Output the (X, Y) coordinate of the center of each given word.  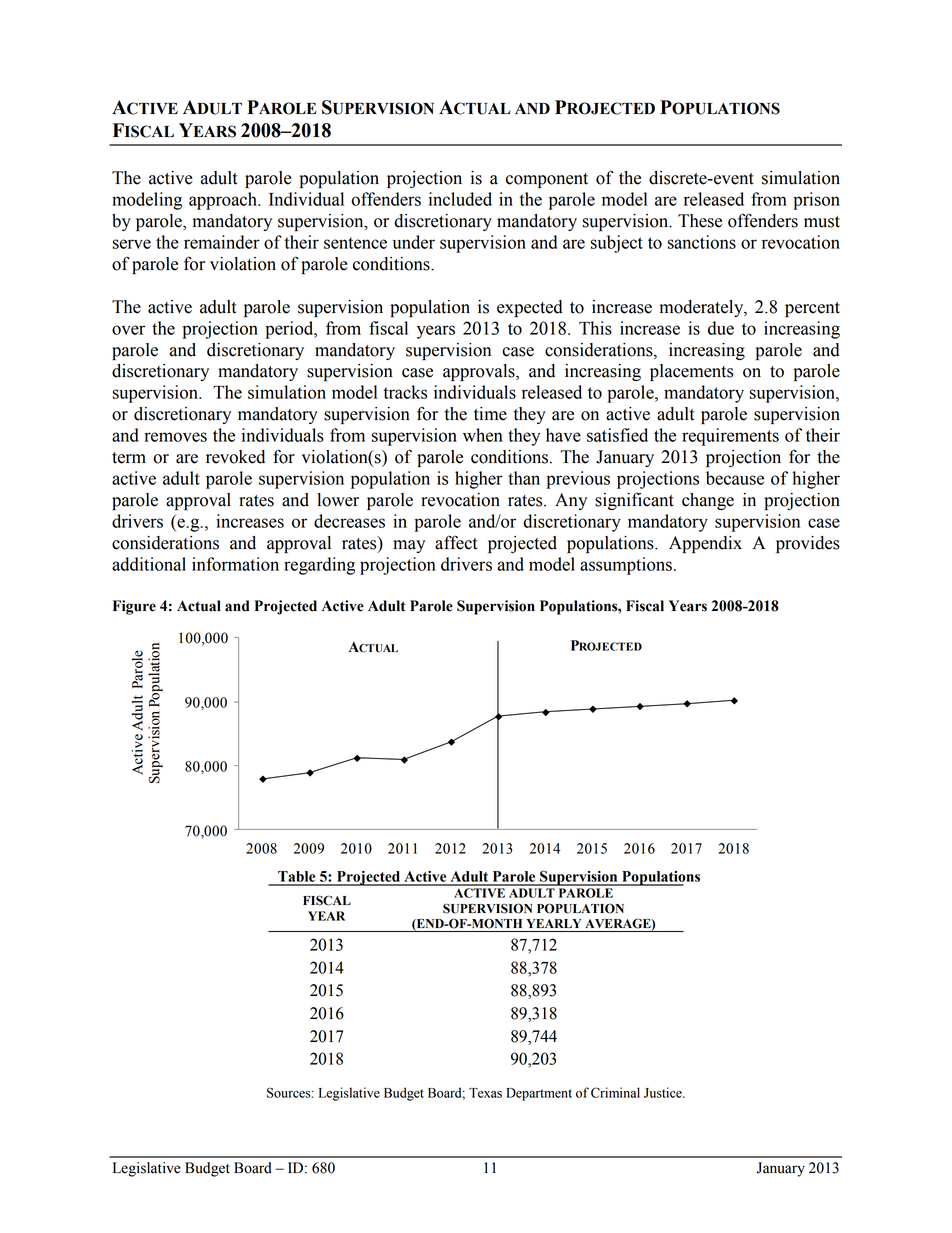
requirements (730, 437)
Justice (664, 1092)
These (700, 221)
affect (456, 542)
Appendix (705, 544)
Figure (134, 607)
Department (539, 1094)
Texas (485, 1093)
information (235, 564)
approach (224, 201)
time (490, 414)
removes (175, 437)
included (460, 199)
